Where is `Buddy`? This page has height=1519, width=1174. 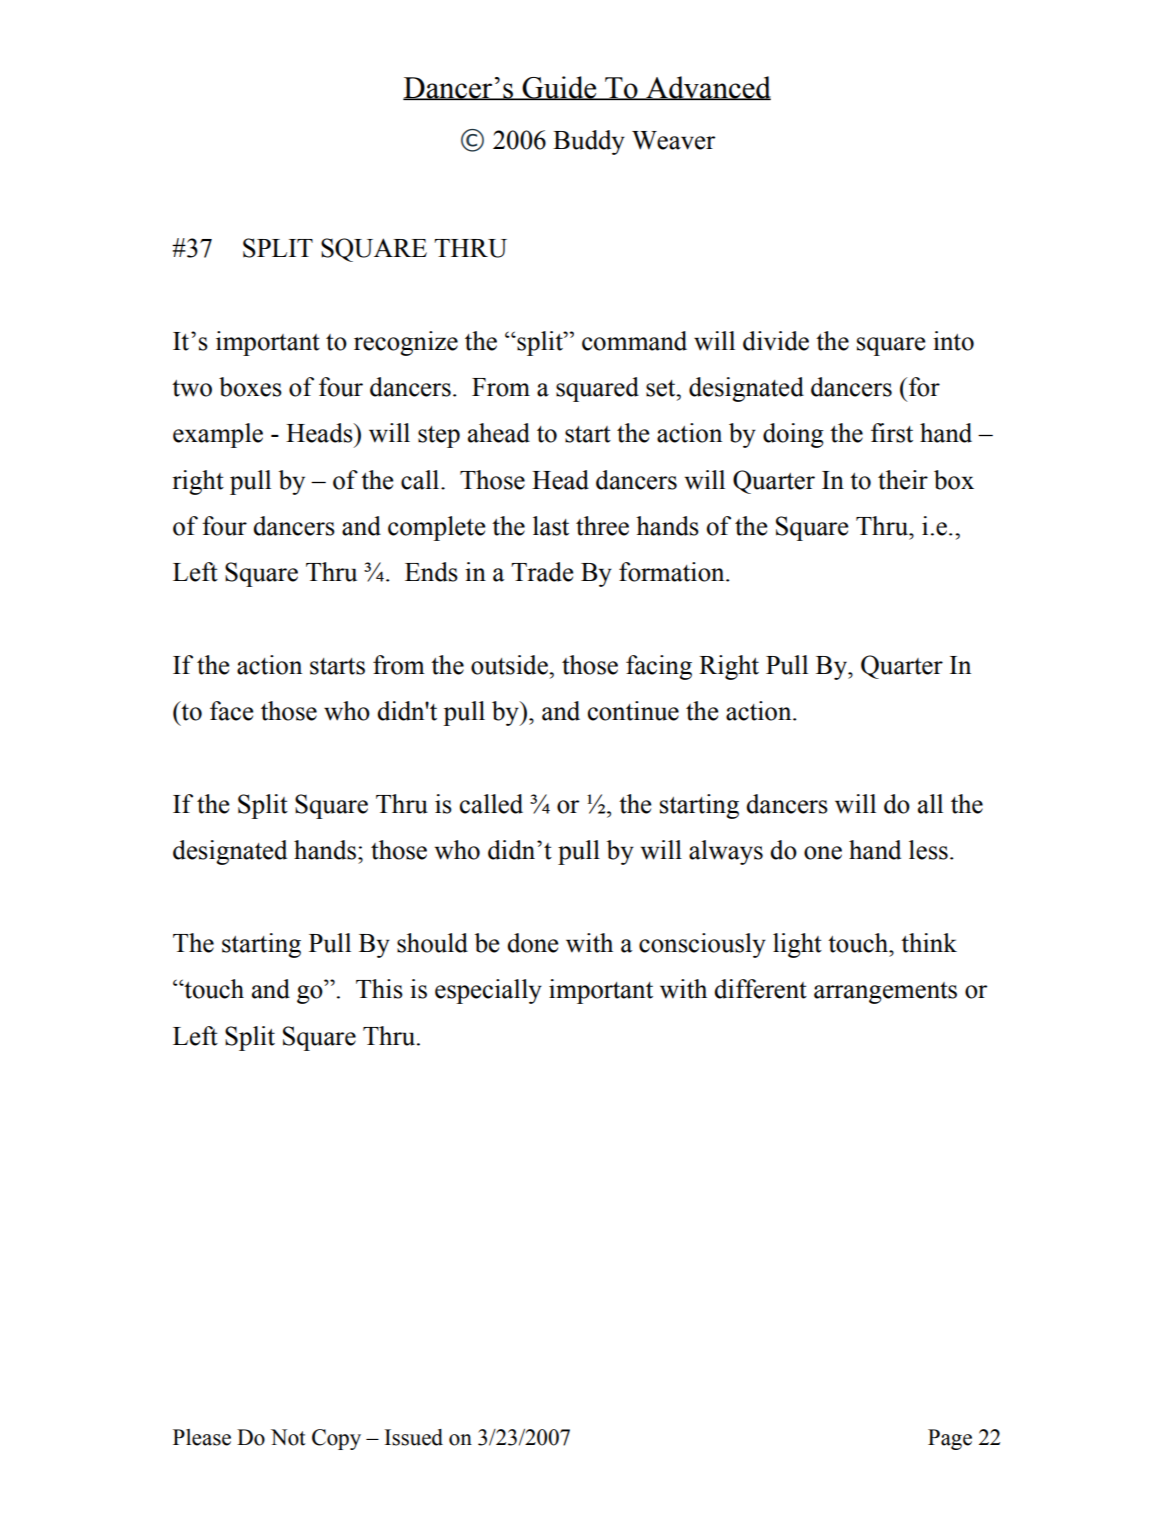 Buddy is located at coordinates (589, 142).
